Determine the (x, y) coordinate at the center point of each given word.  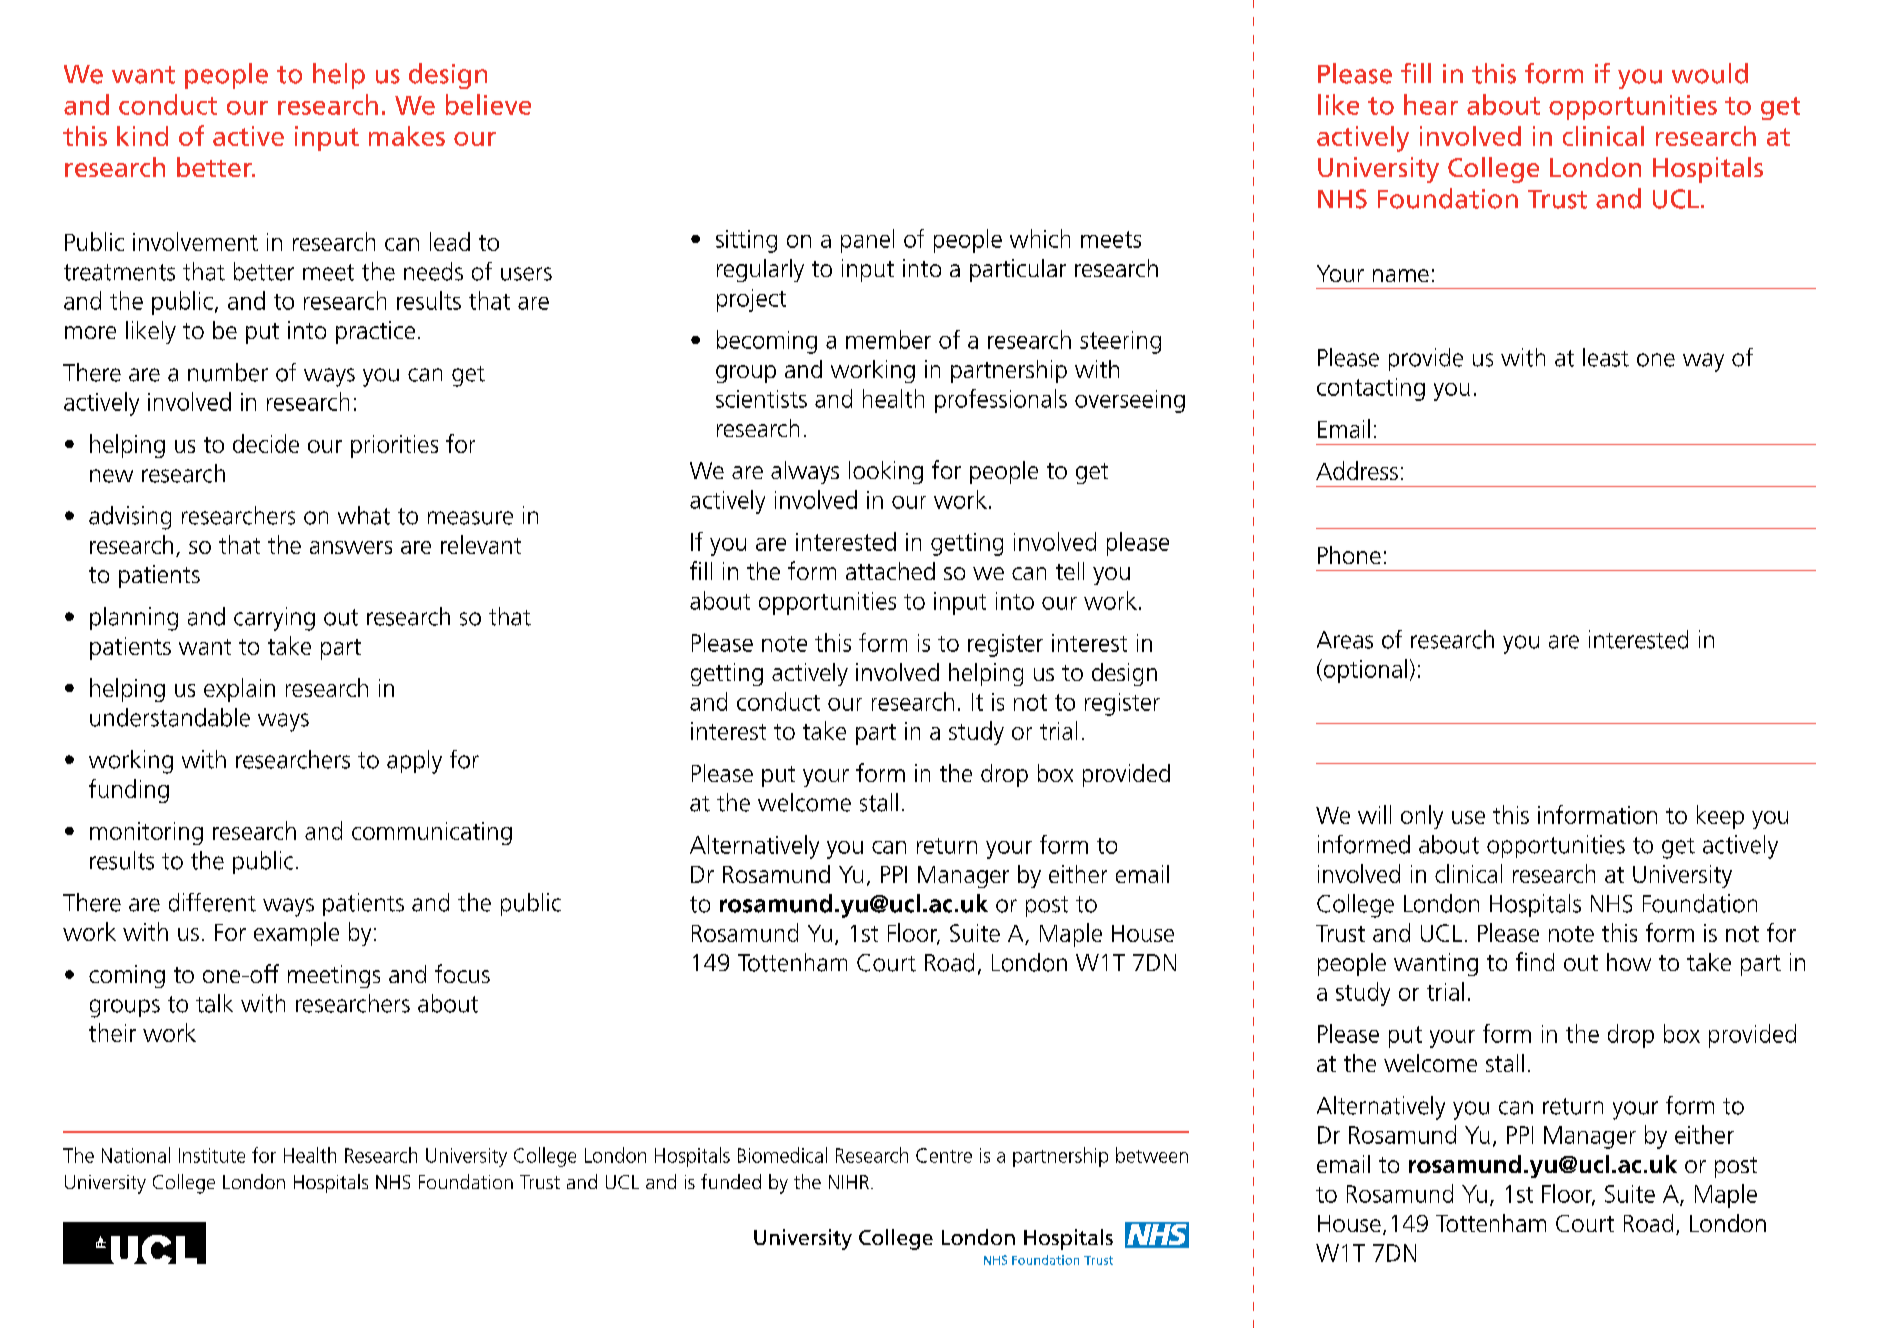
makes (407, 136)
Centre (944, 1155)
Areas (1345, 640)
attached (890, 571)
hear (1431, 104)
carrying (274, 619)
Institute (212, 1155)
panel (867, 241)
